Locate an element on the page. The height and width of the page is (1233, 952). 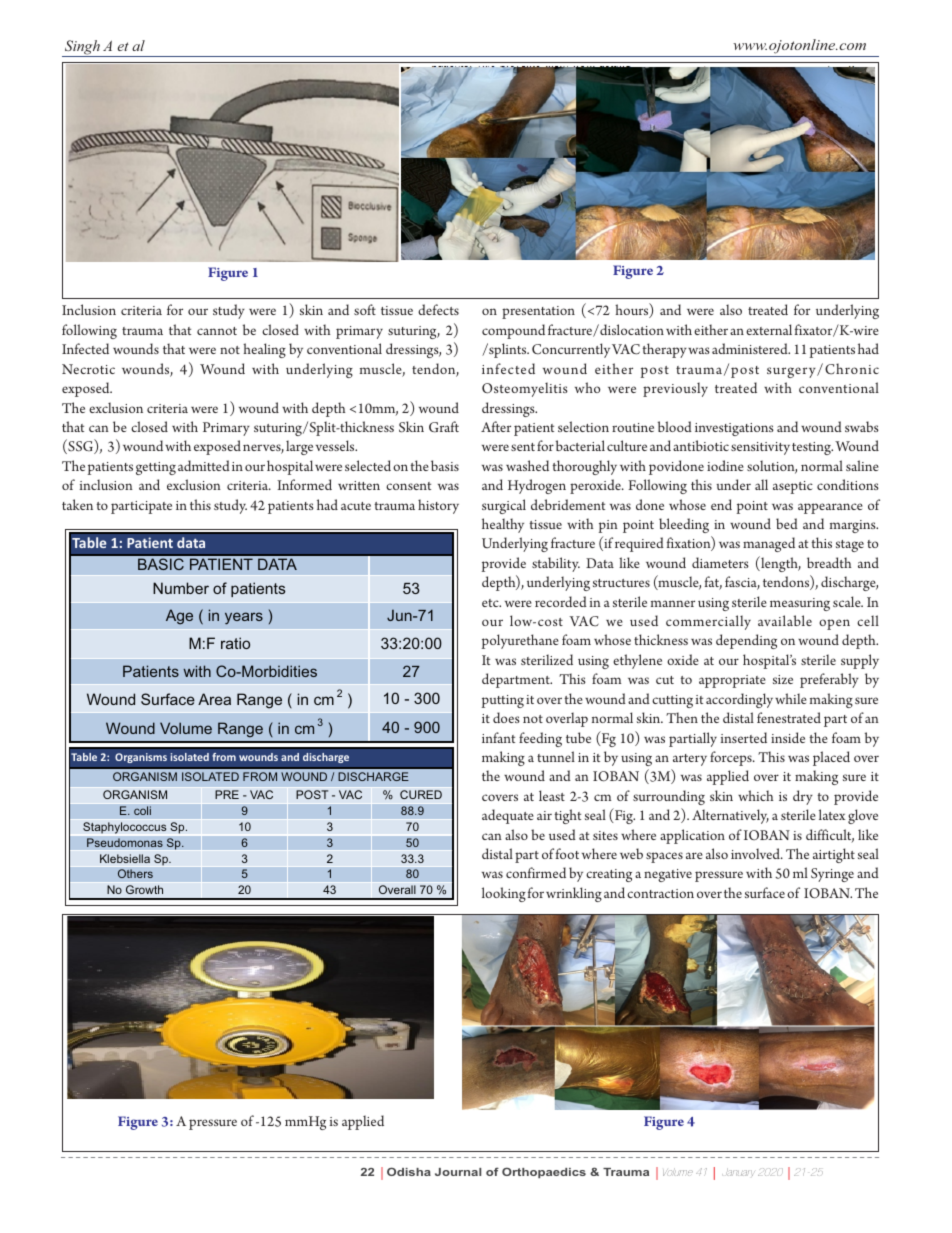
etc is located at coordinates (491, 603).
